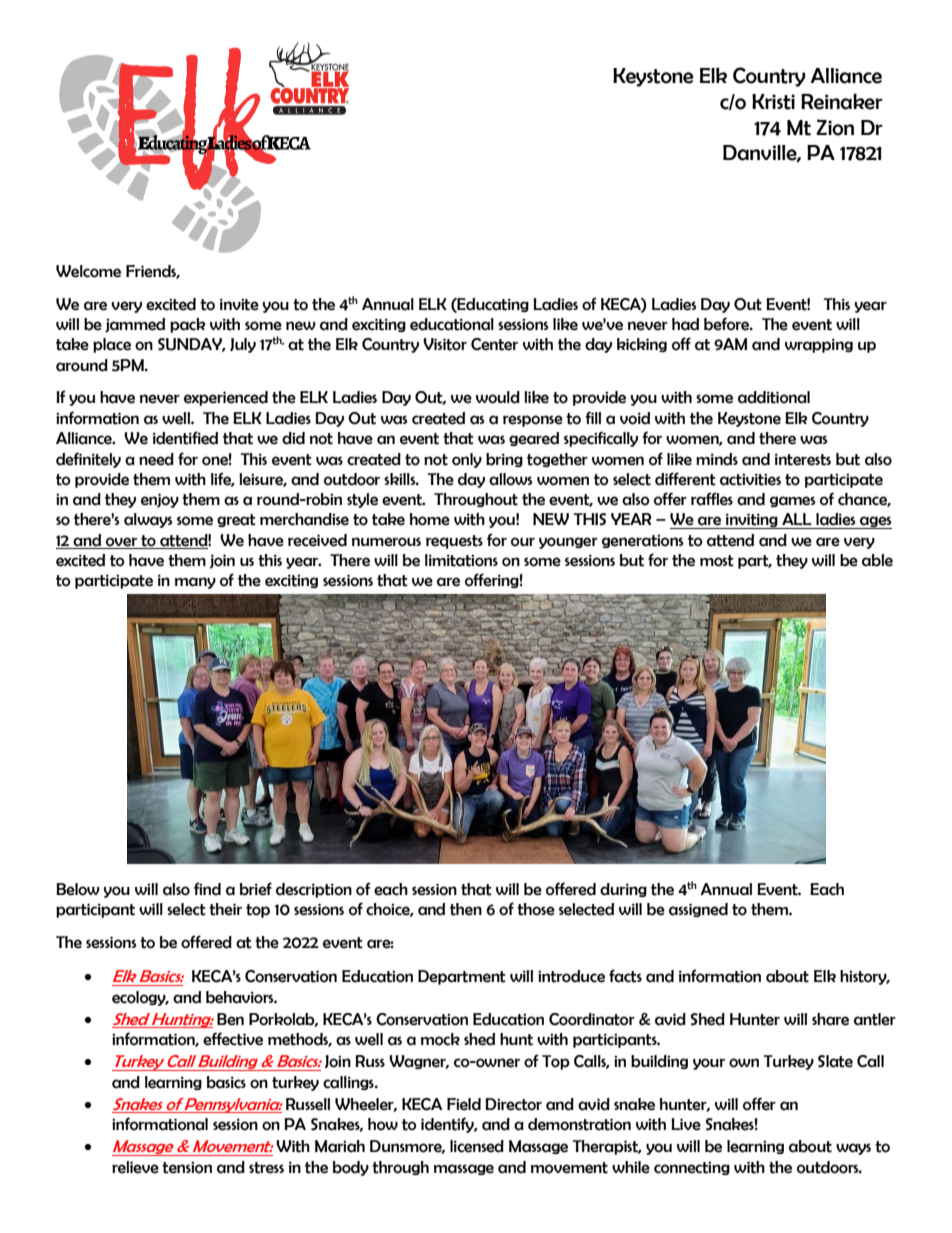 The image size is (952, 1233). I want to click on experienced, so click(226, 398).
